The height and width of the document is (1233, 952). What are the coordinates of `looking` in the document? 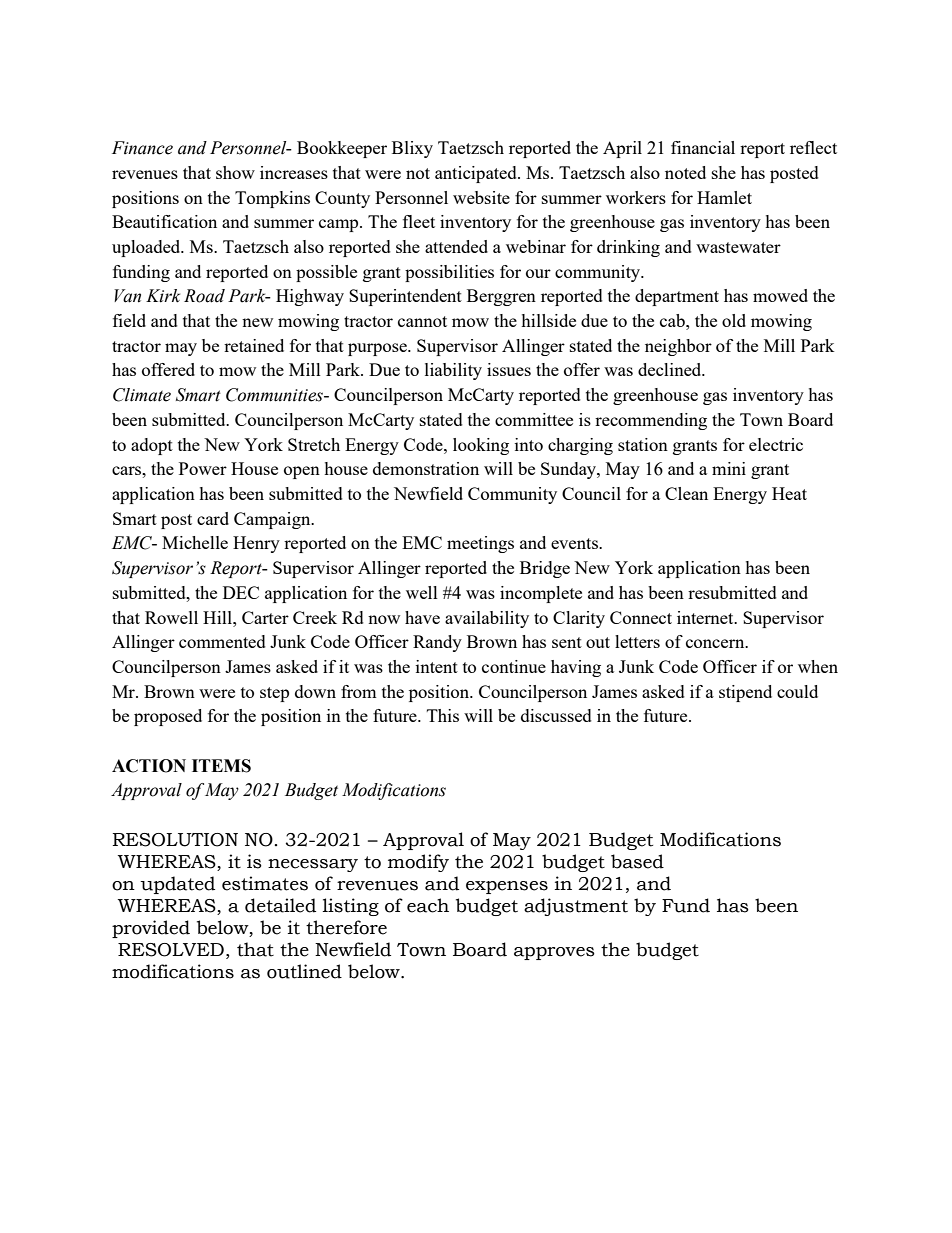 It's located at (481, 446).
